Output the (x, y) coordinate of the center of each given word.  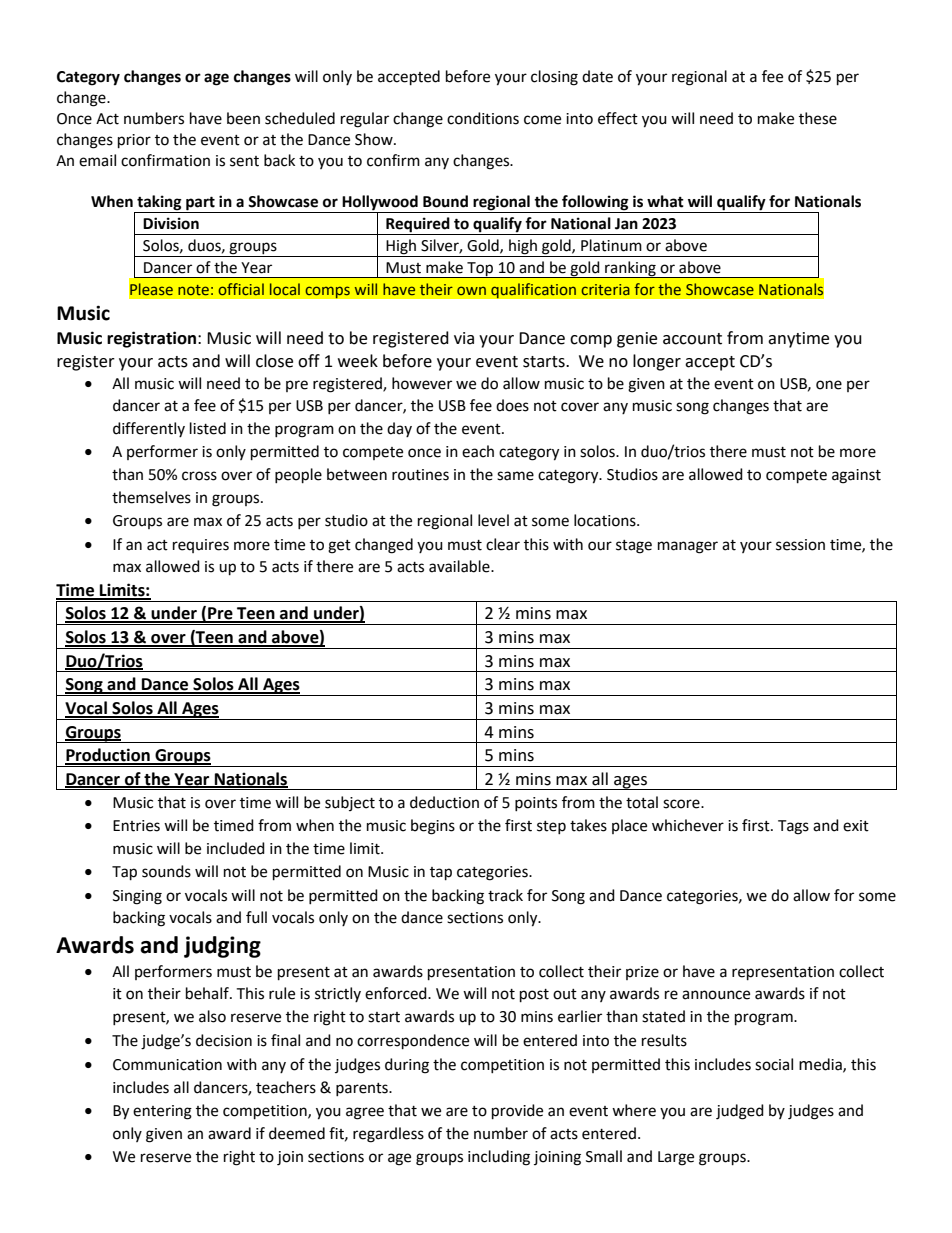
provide (517, 1112)
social (774, 1064)
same (515, 476)
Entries (136, 826)
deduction (444, 802)
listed (208, 428)
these (818, 118)
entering (162, 1112)
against (856, 476)
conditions (483, 118)
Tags (793, 827)
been (243, 118)
